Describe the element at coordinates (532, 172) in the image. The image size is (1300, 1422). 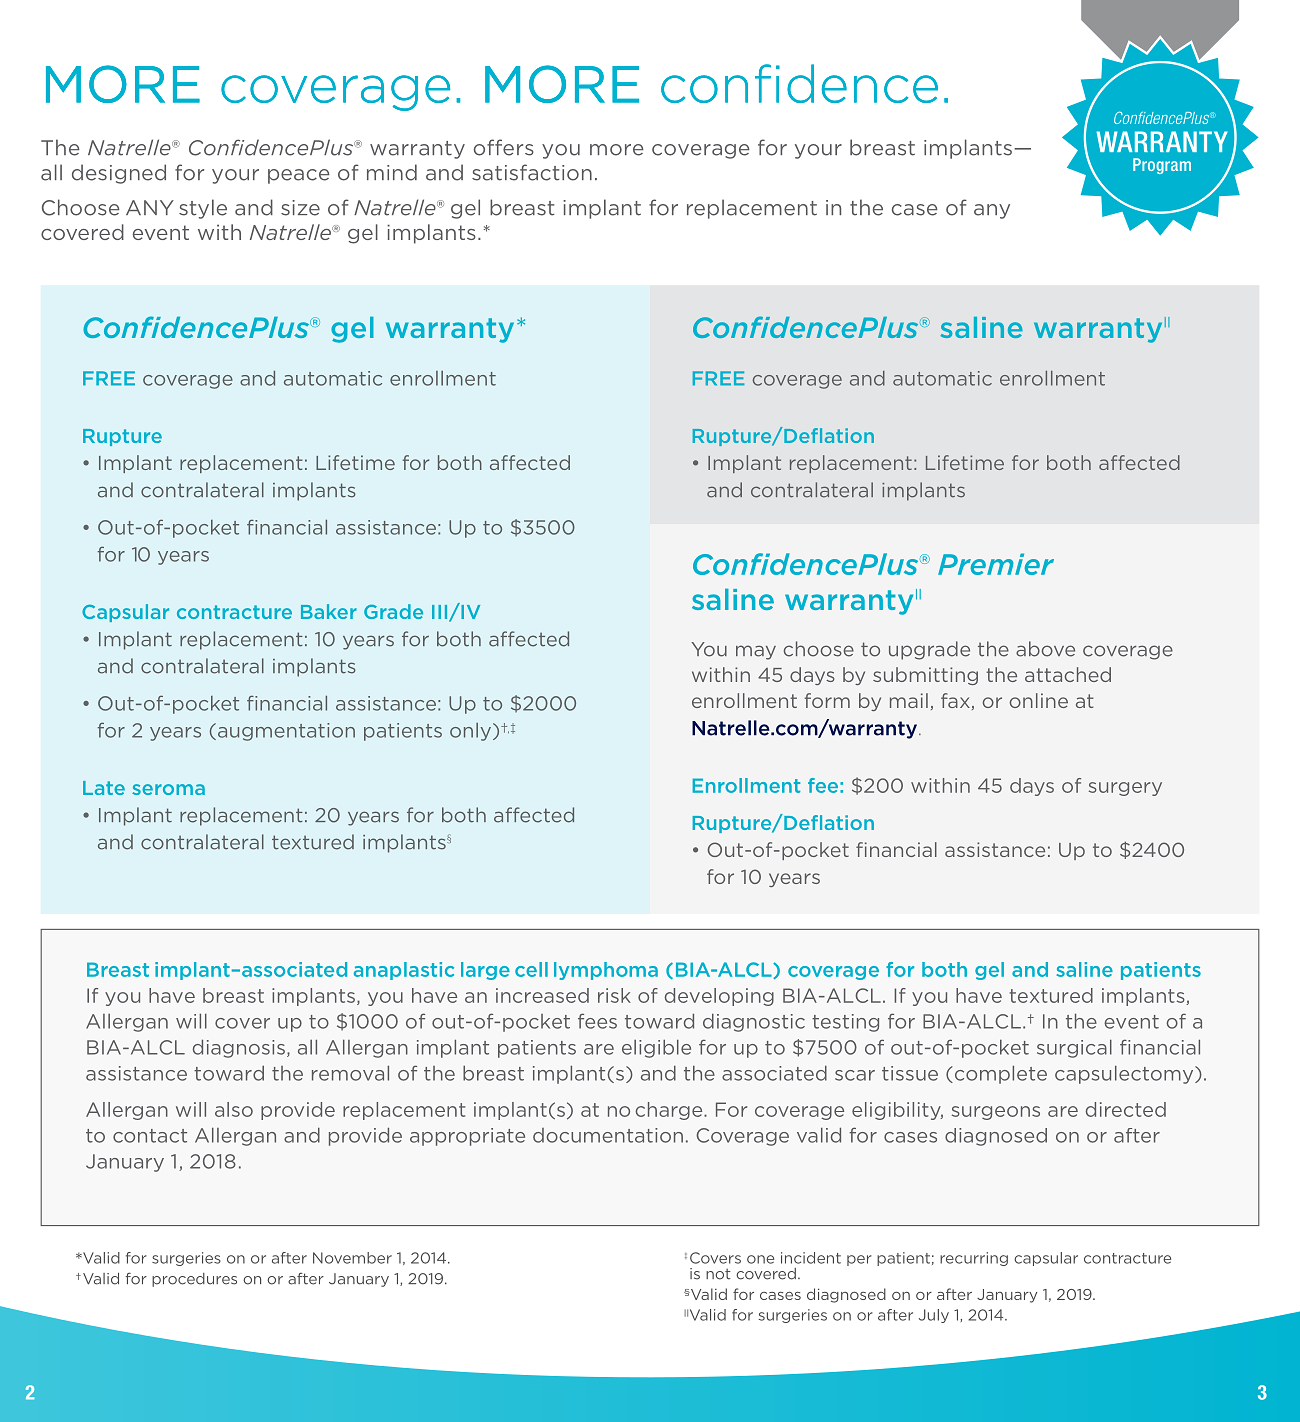
I see `satisfaction` at that location.
